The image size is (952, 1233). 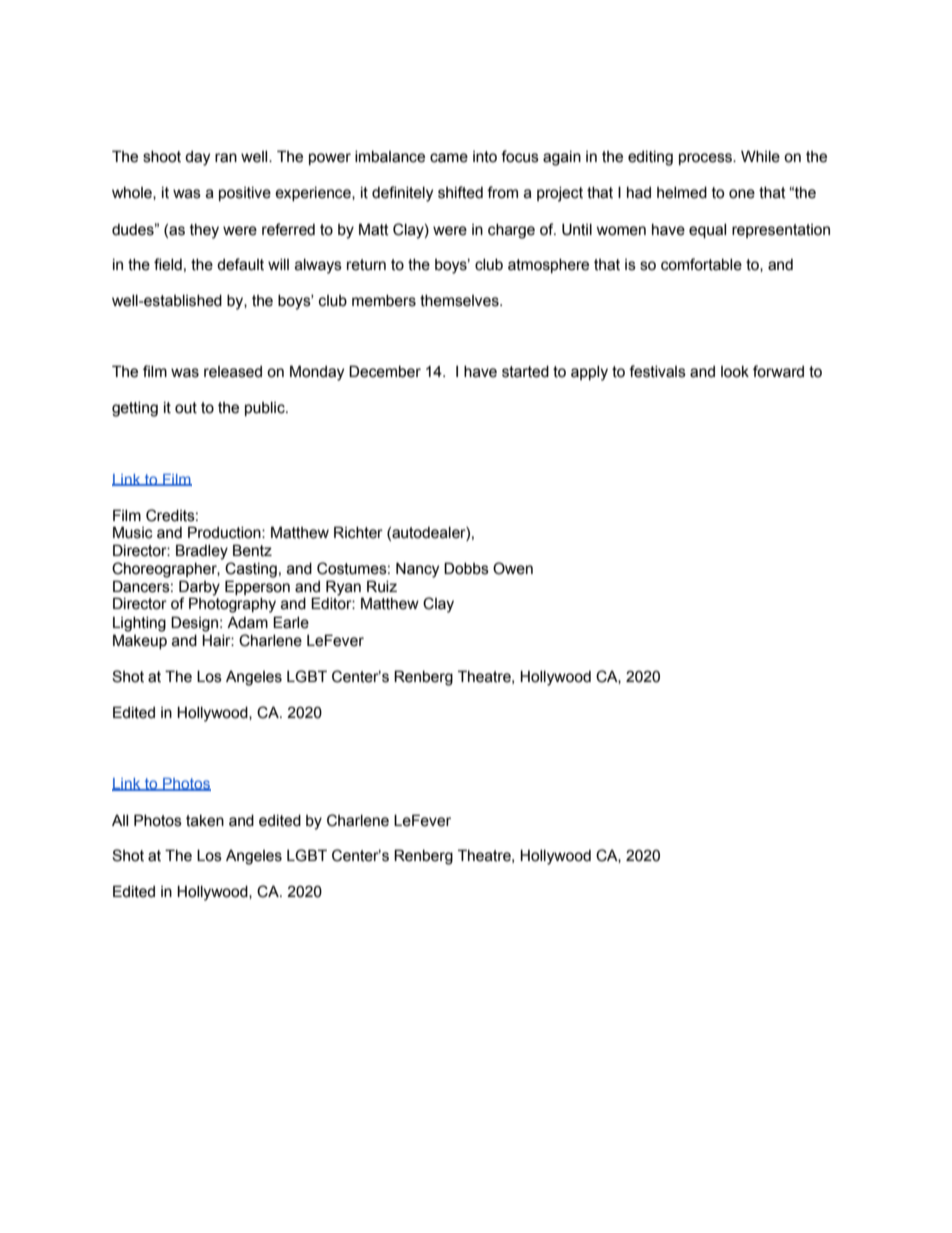 What do you see at coordinates (735, 372) in the screenshot?
I see `look` at bounding box center [735, 372].
